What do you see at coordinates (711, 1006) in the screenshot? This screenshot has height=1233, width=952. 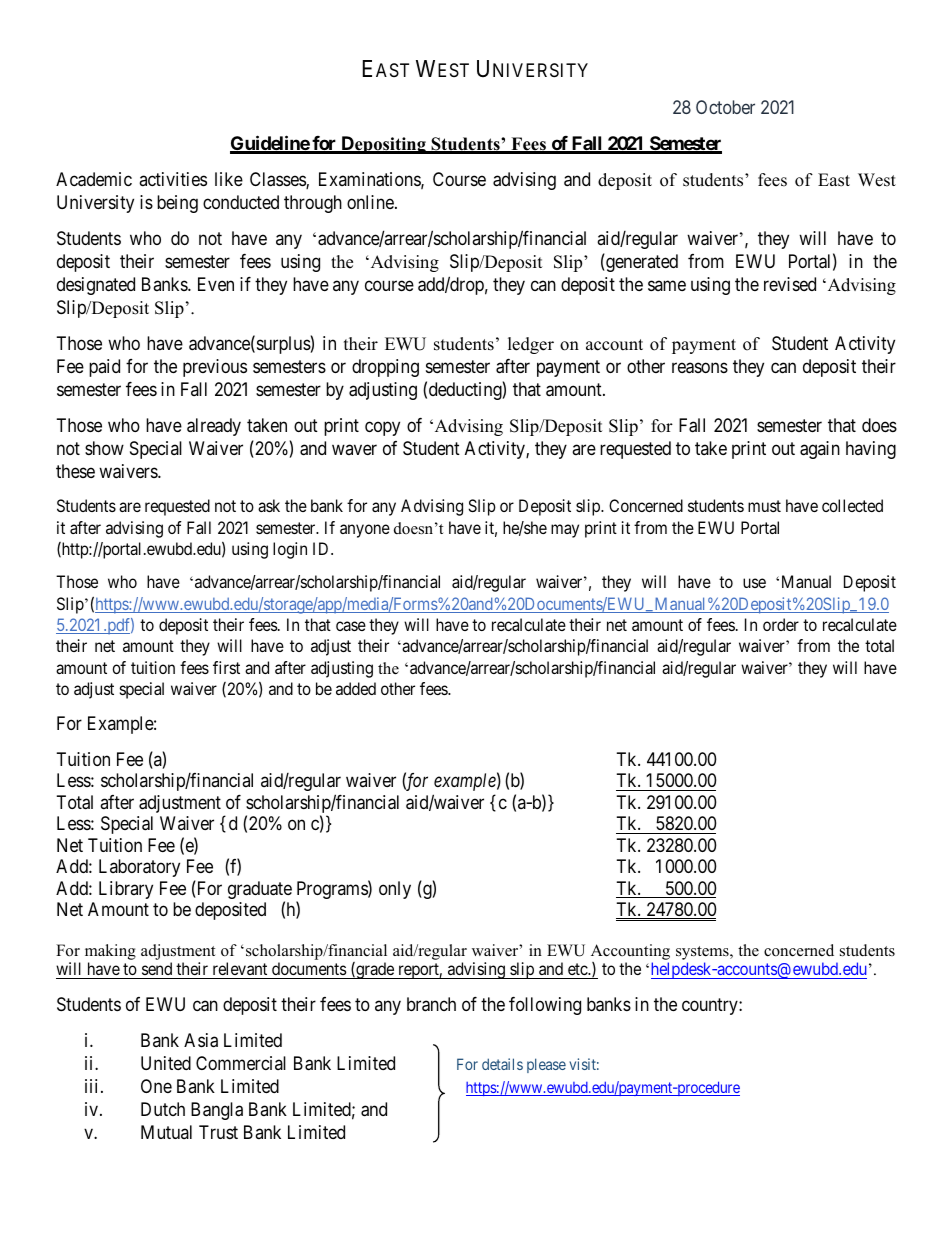 I see `country` at bounding box center [711, 1006].
